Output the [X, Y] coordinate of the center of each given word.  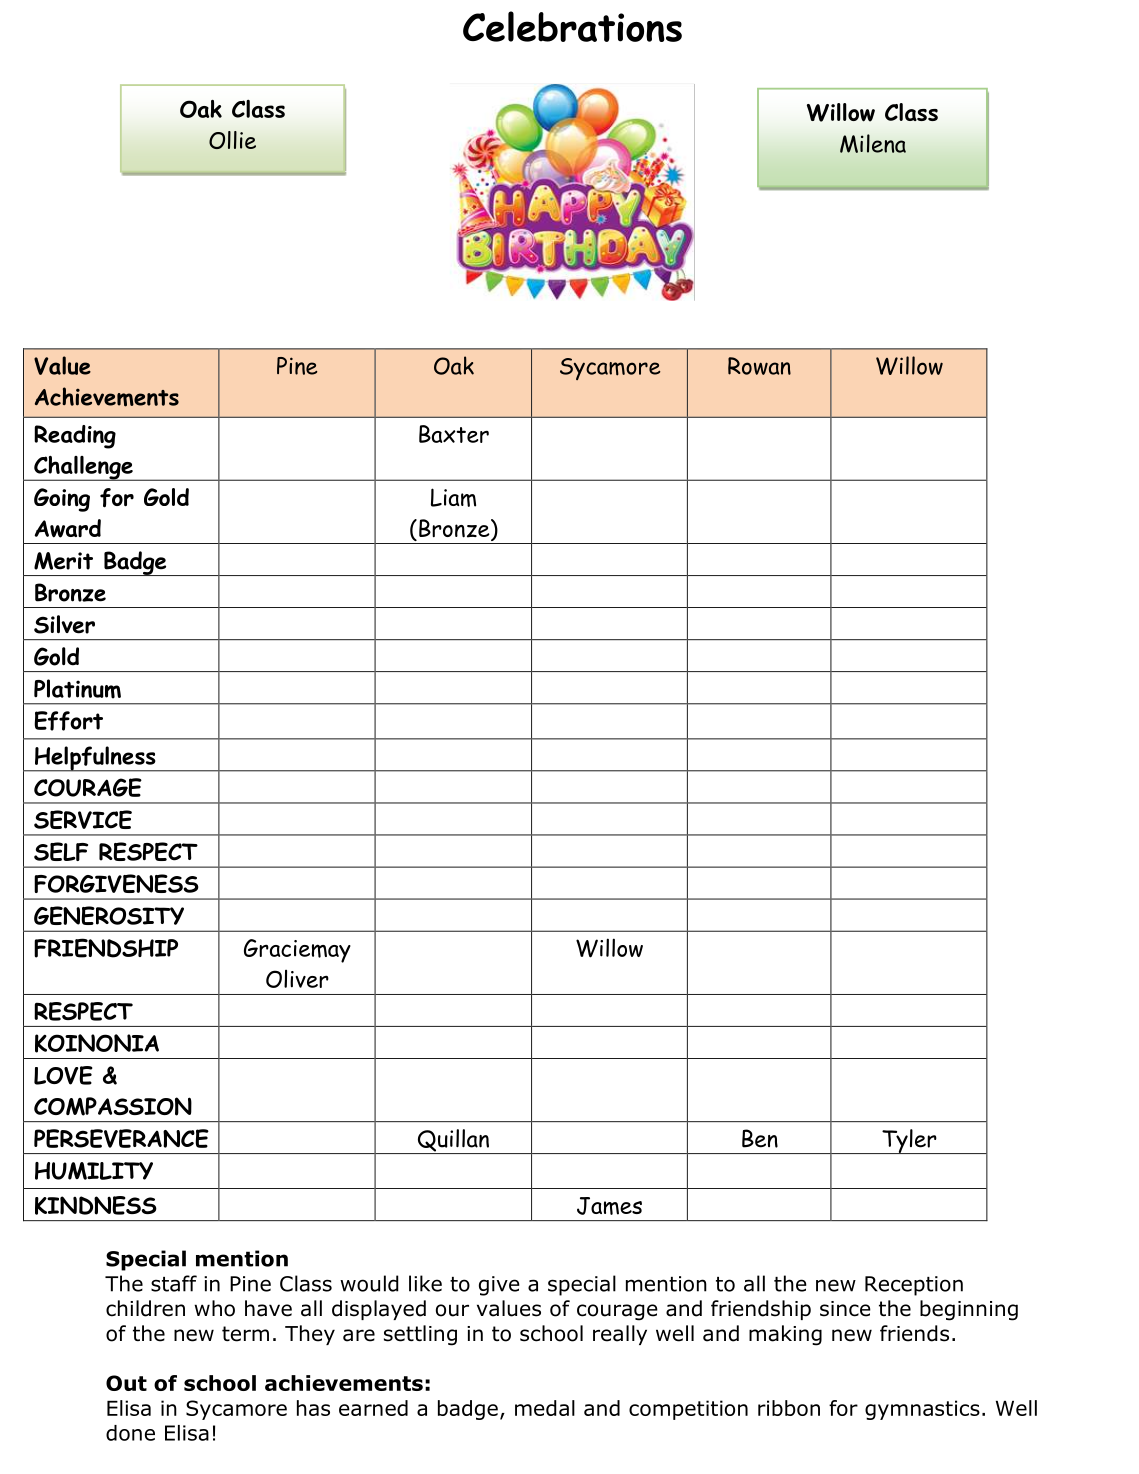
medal [545, 1408]
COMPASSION [113, 1106]
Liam [453, 497]
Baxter [454, 434]
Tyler [909, 1141]
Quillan [453, 1141]
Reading [75, 437]
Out [126, 1383]
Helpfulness [95, 759]
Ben [760, 1138]
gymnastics [922, 1410]
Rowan [759, 366]
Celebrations [572, 26]
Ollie [232, 140]
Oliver [297, 979]
